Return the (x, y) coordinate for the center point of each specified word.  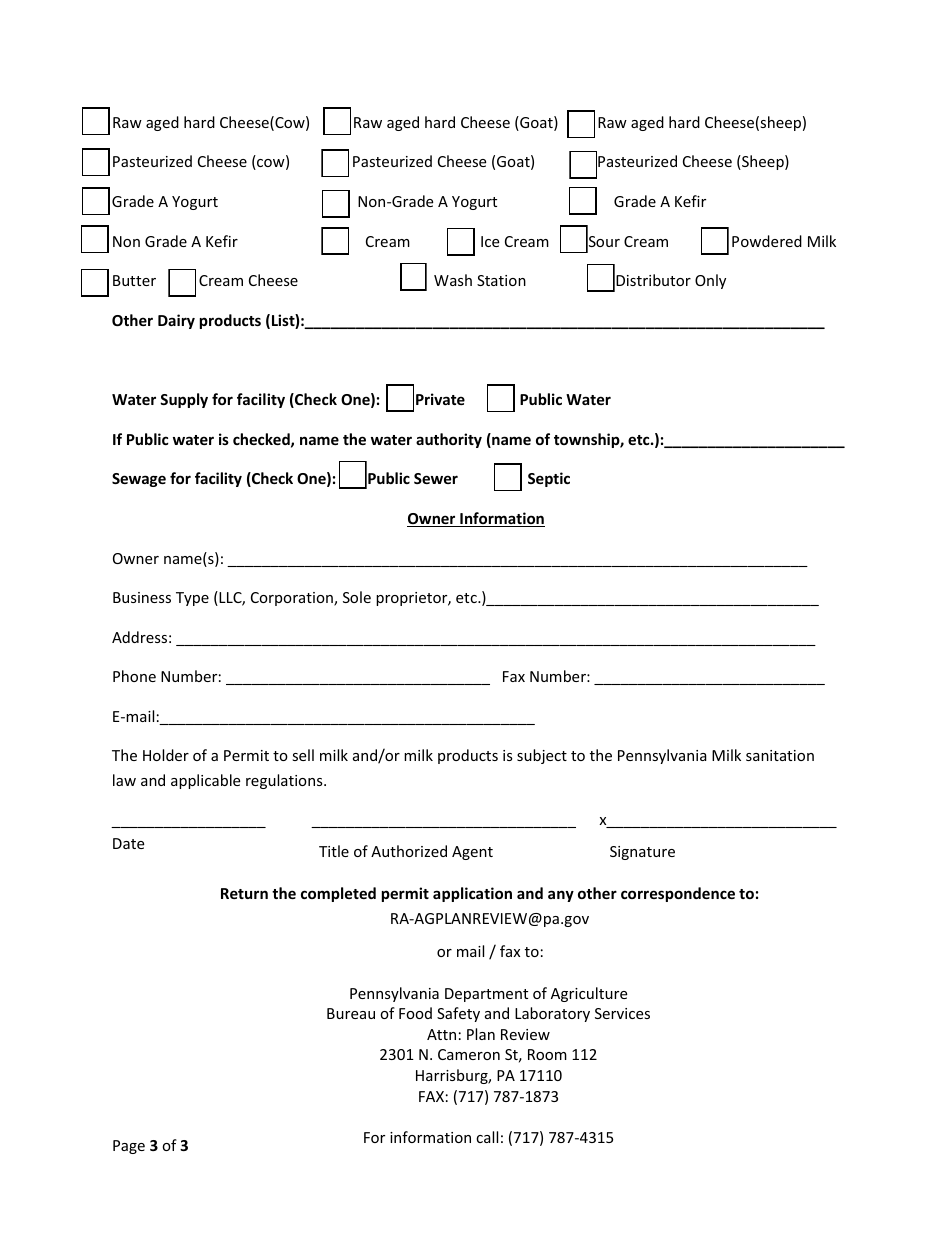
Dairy (176, 321)
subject (542, 756)
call (487, 1137)
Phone (134, 676)
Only (710, 281)
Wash (453, 280)
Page (129, 1147)
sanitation (780, 755)
